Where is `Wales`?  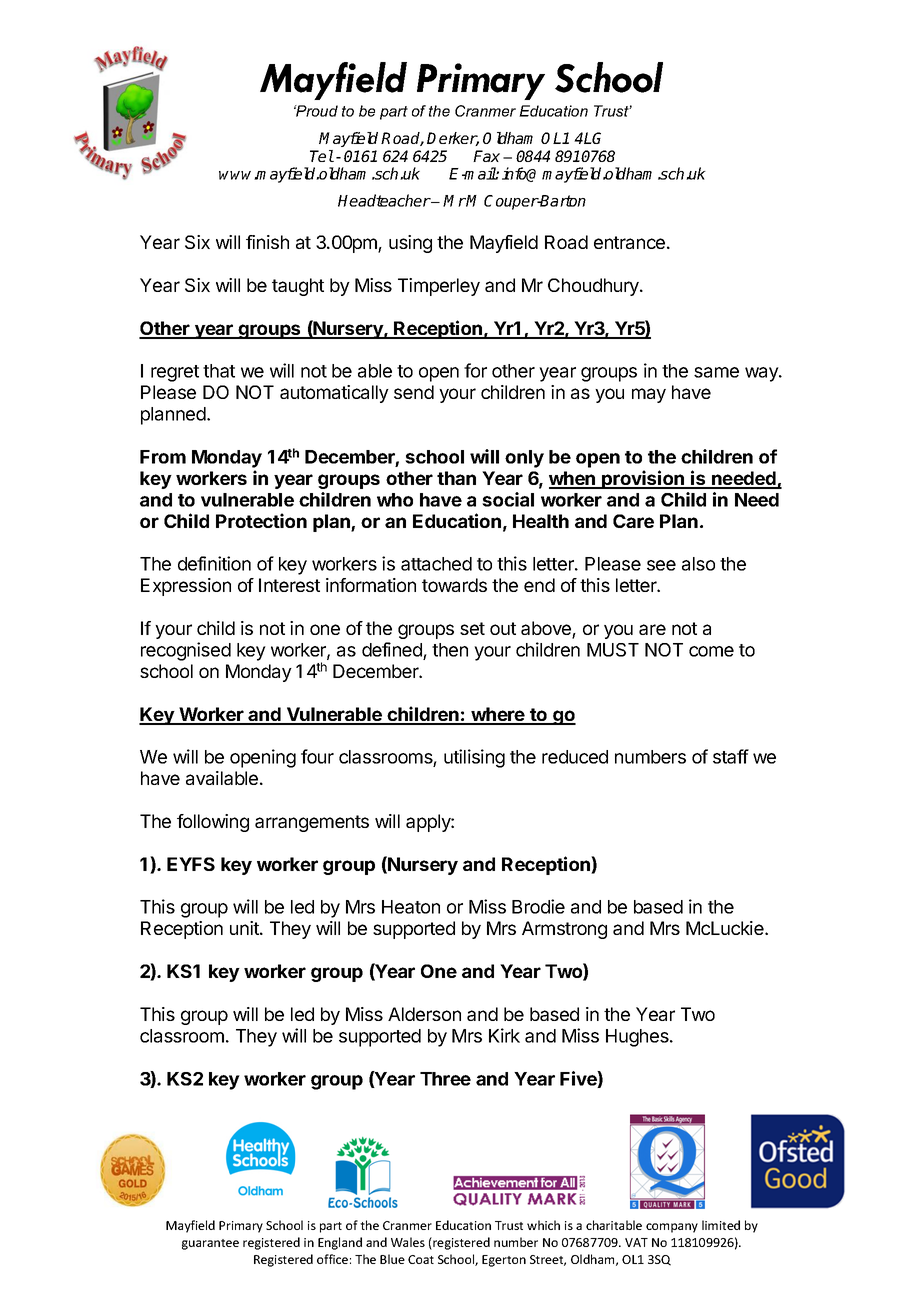
Wales is located at coordinates (408, 1242).
